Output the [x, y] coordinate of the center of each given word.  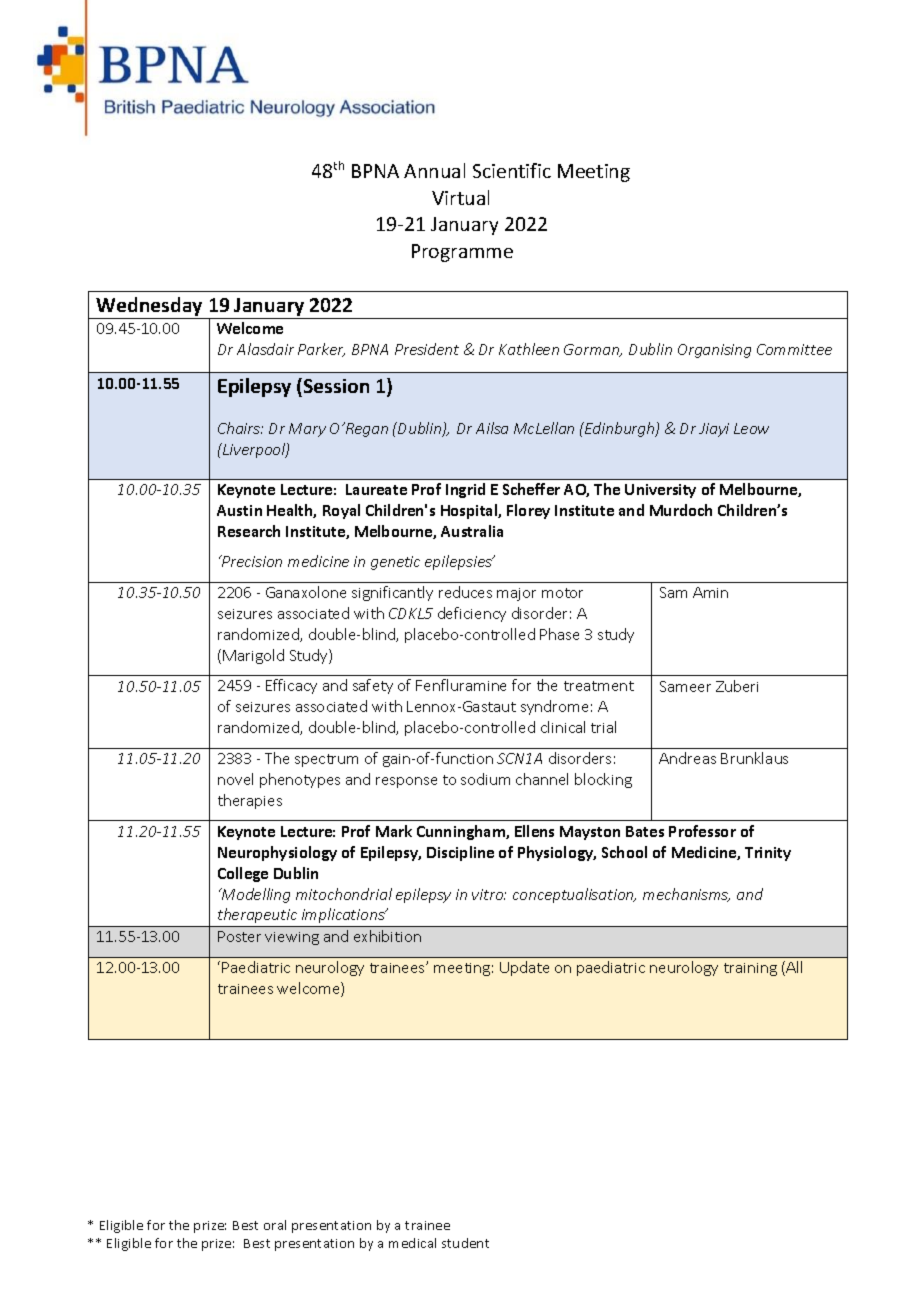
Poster [239, 936]
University [660, 491]
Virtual [460, 197]
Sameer [685, 686]
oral [275, 1225]
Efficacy [291, 686]
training [750, 969]
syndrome [554, 707]
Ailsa [492, 428]
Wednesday [149, 306]
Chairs [240, 428]
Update [524, 968]
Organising [714, 351]
